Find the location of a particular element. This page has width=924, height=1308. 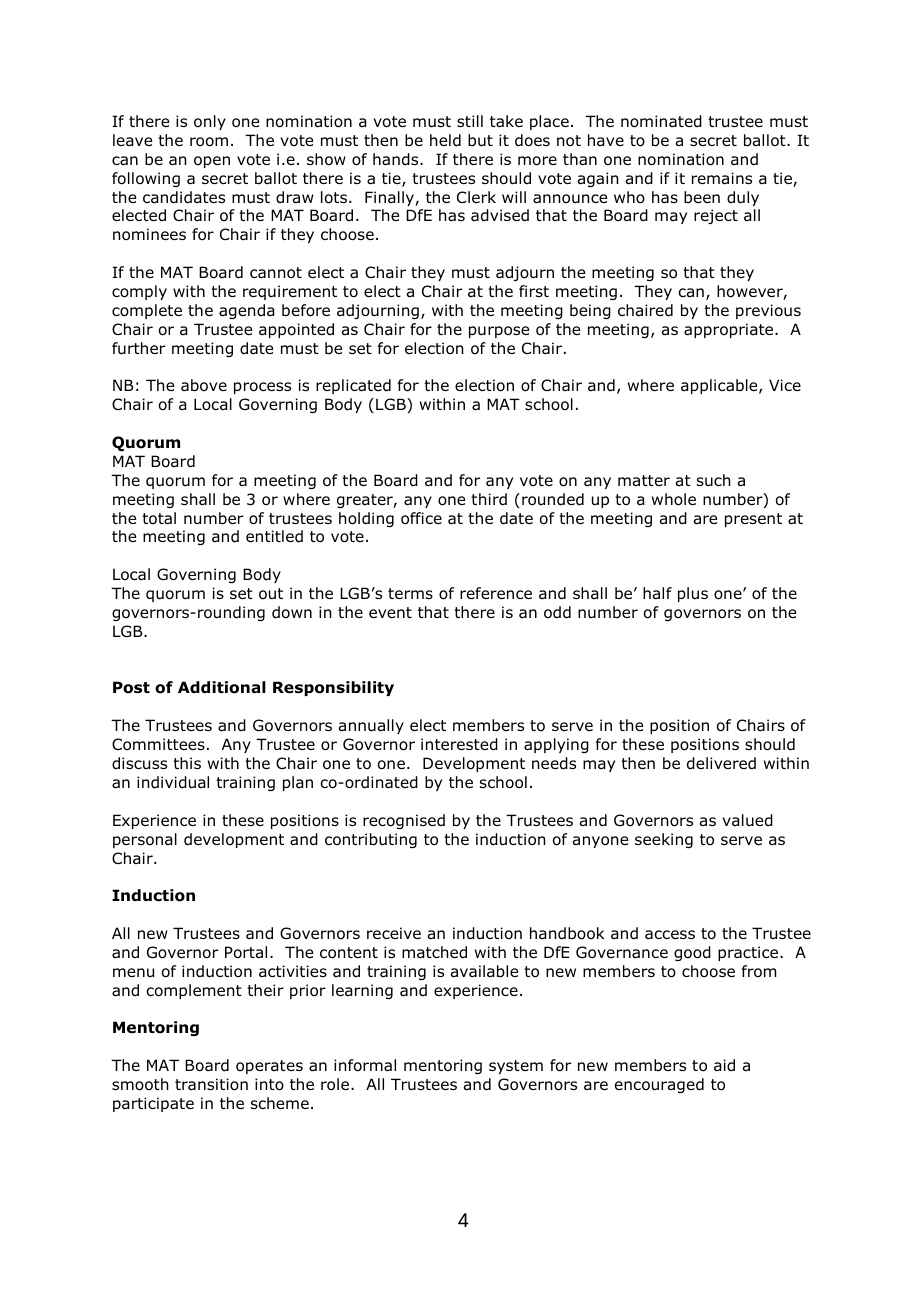

plus is located at coordinates (693, 594).
